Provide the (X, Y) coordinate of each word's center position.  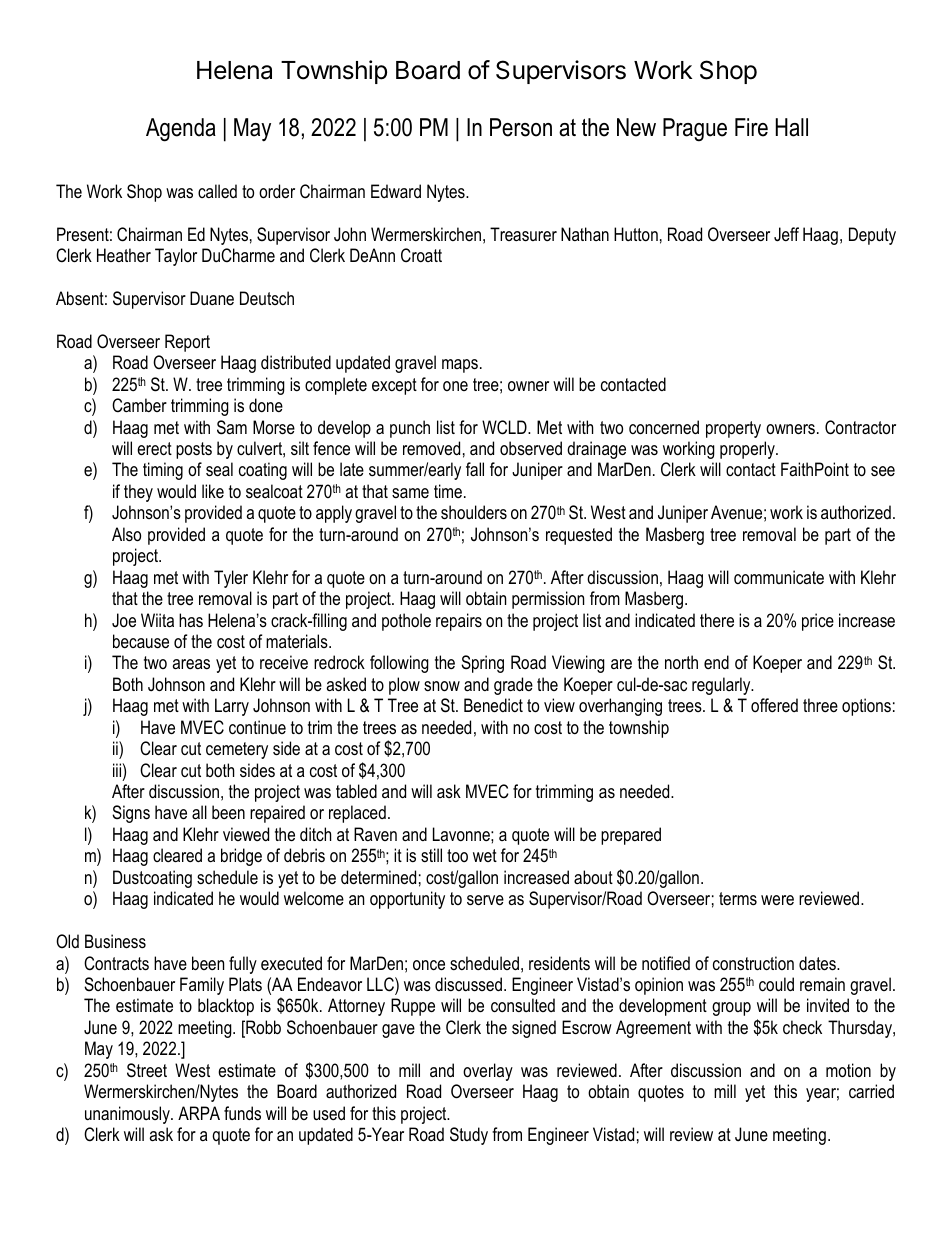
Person (521, 127)
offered (774, 705)
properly (748, 450)
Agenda (181, 130)
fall (475, 469)
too (457, 855)
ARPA (199, 1113)
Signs (131, 814)
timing (163, 471)
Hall (792, 127)
